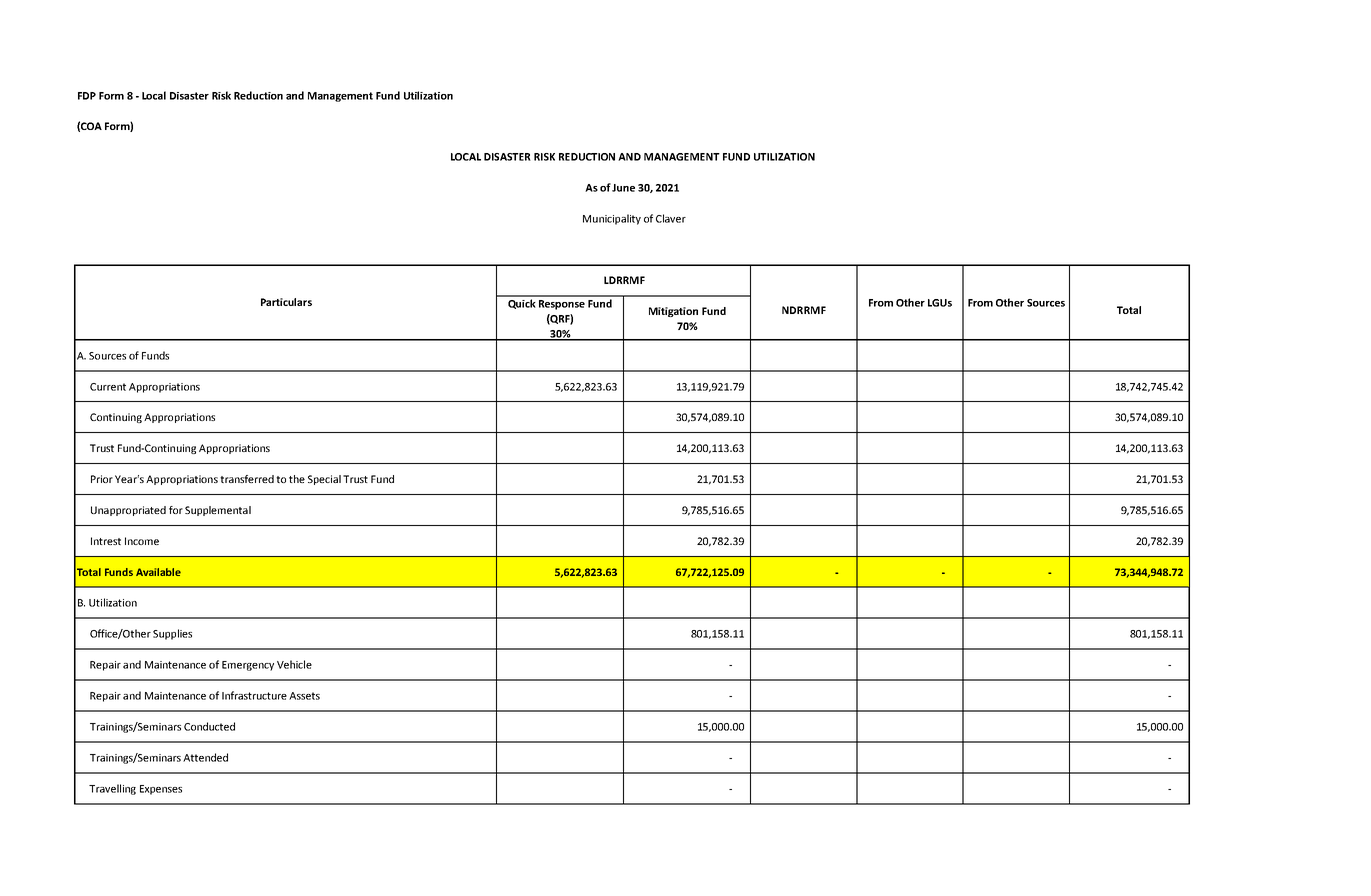 Image resolution: width=1371 pixels, height=896 pixels. What do you see at coordinates (324, 480) in the screenshot?
I see `Special` at bounding box center [324, 480].
